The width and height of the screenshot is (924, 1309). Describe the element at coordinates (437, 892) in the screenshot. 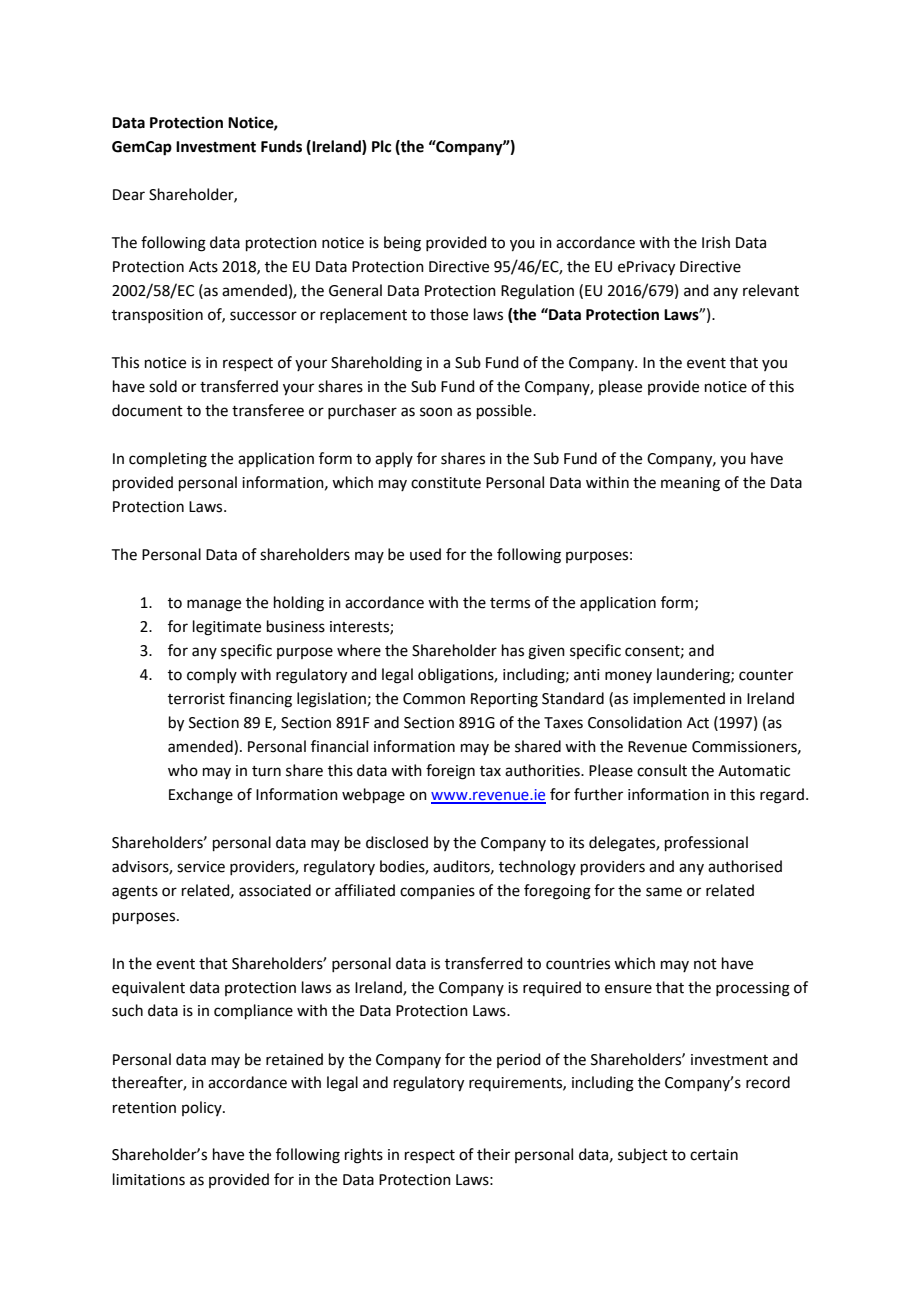

I see `companies` at that location.
